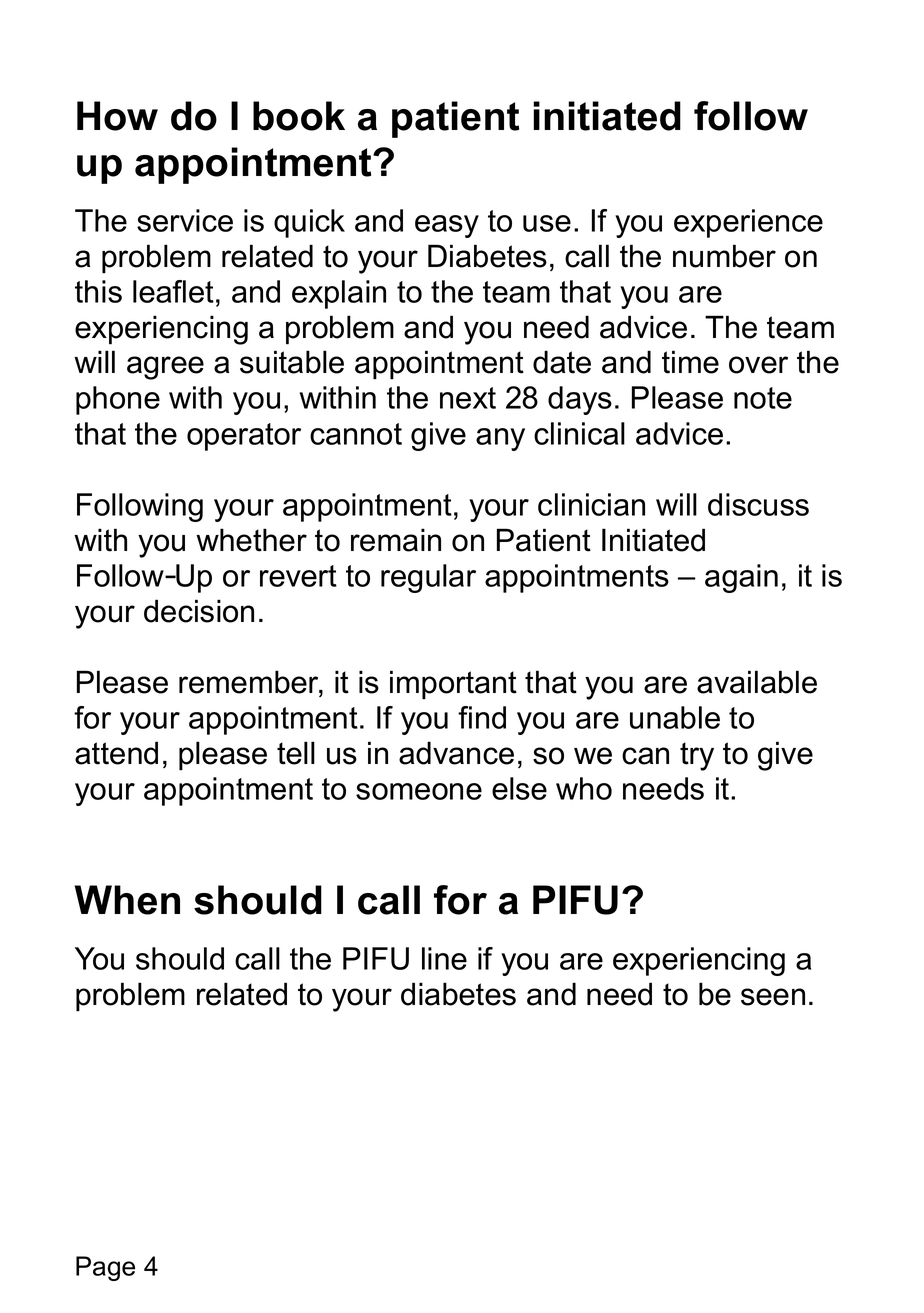 The height and width of the page is (1313, 924). I want to click on agree, so click(165, 368).
